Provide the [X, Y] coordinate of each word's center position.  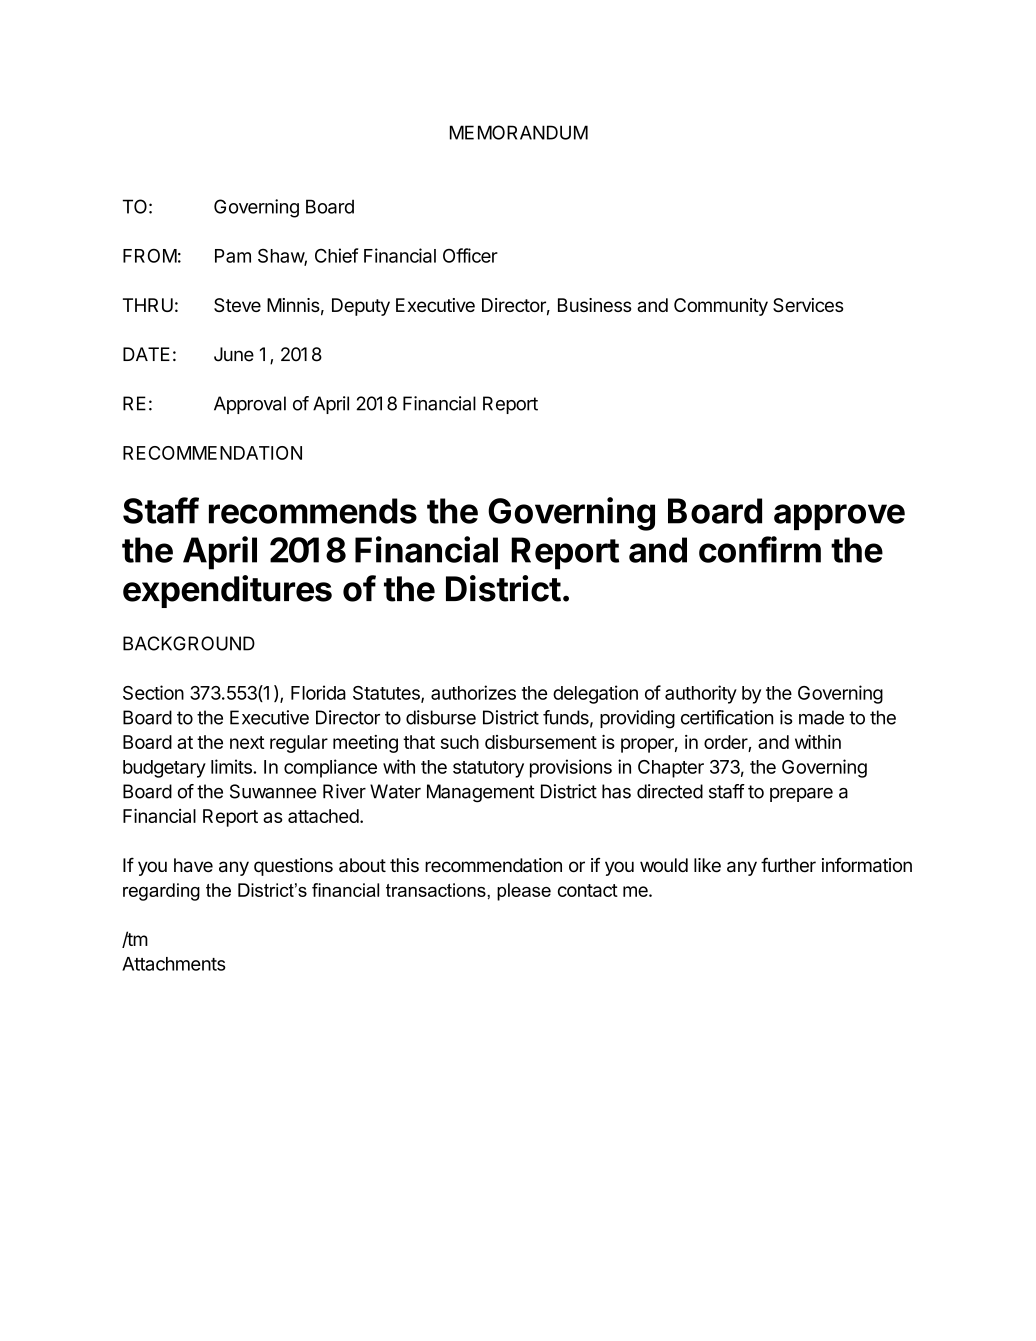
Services [808, 305]
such [460, 742]
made [821, 717]
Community [721, 307]
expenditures [227, 591]
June [234, 354]
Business [594, 305]
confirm [760, 549]
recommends [313, 511]
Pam [233, 256]
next [247, 742]
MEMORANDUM [519, 132]
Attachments [174, 964]
